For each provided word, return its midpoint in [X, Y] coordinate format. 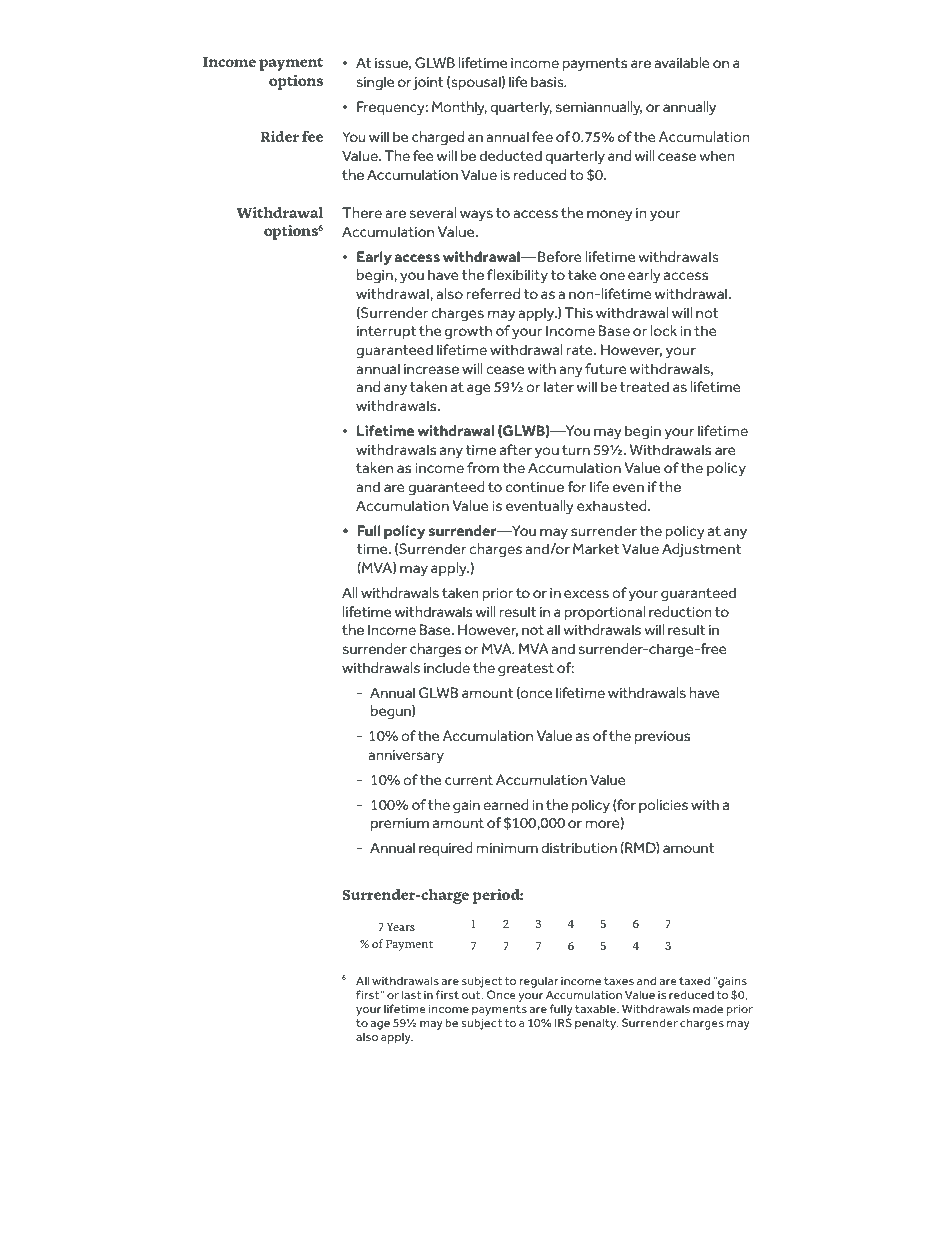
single [375, 83]
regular [539, 982]
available [682, 62]
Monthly [459, 108]
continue [535, 487]
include [447, 667]
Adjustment [701, 550]
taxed [694, 980]
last [411, 994]
